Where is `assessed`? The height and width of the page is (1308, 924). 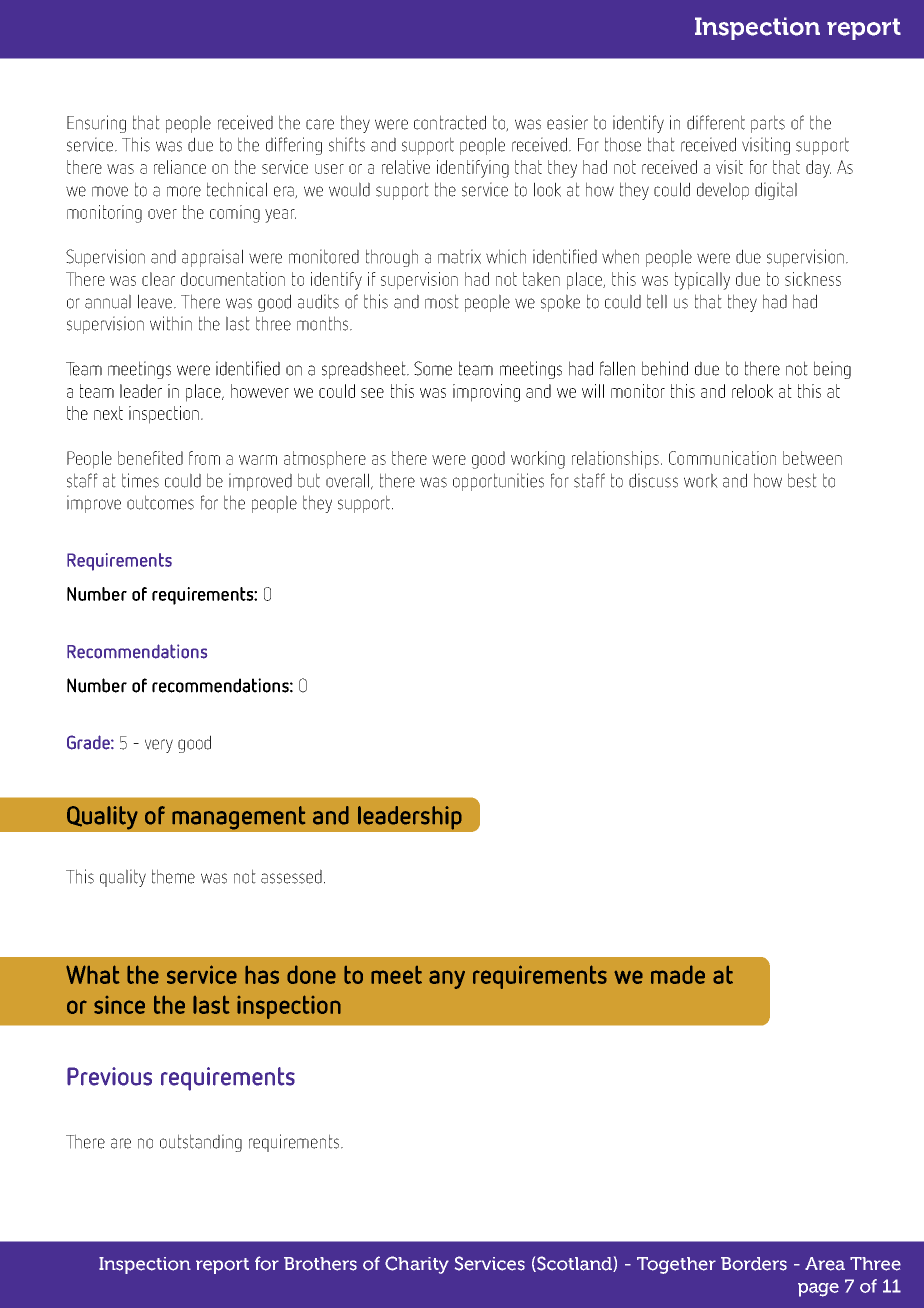 assessed is located at coordinates (291, 876).
